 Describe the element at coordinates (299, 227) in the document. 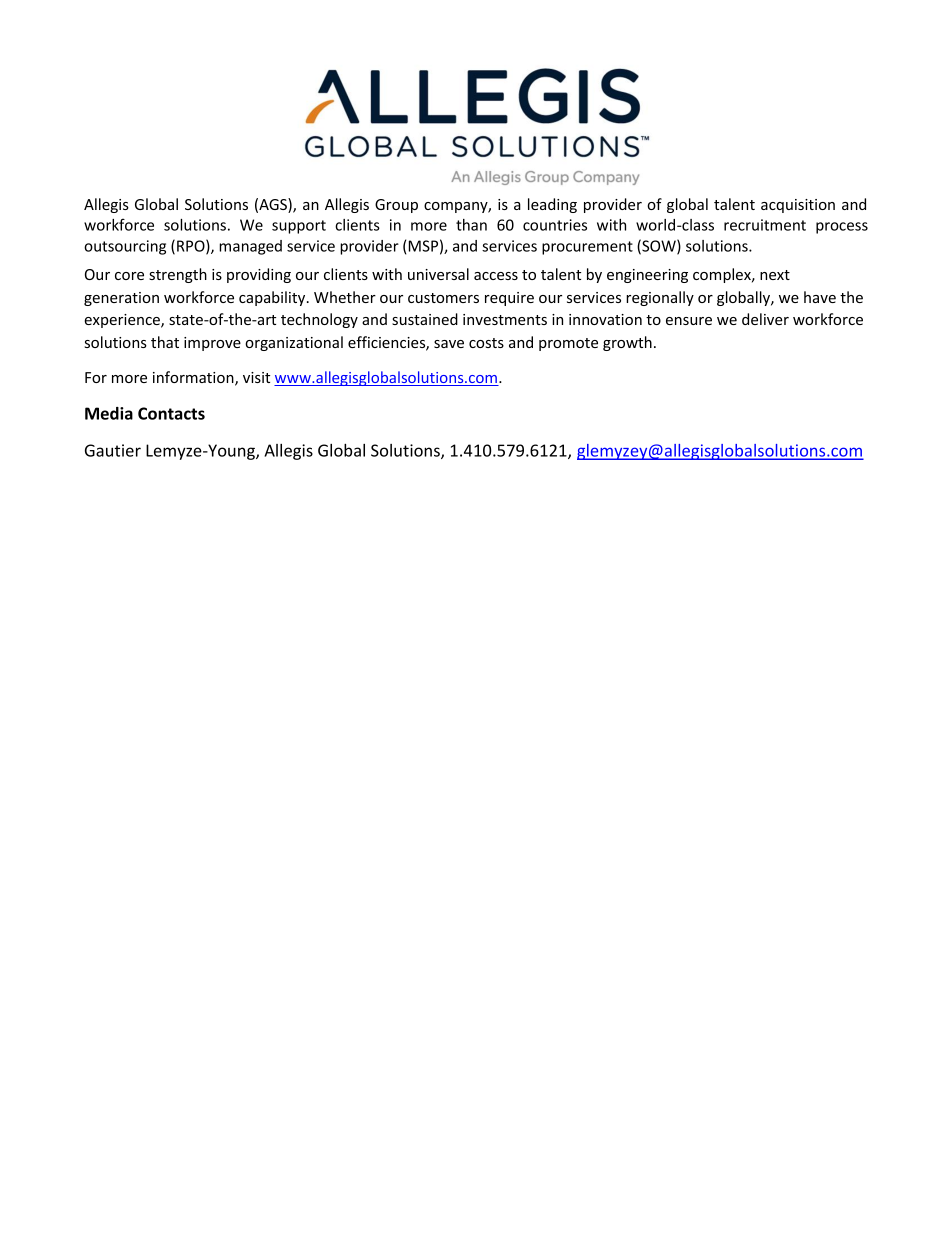

I see `support` at that location.
